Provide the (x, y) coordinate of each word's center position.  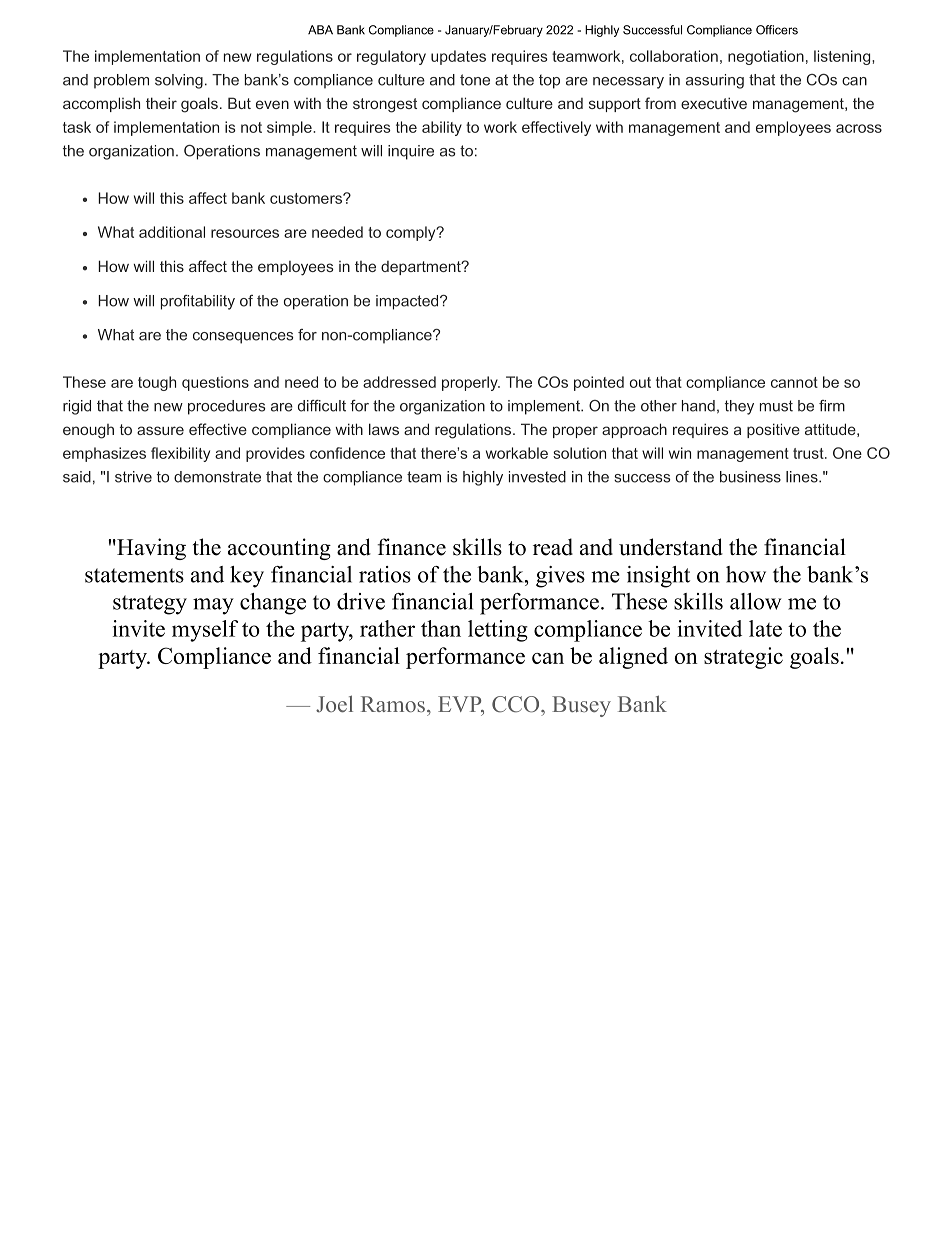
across (859, 128)
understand (671, 547)
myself (205, 631)
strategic (743, 658)
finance (411, 547)
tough (157, 383)
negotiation (766, 57)
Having (150, 549)
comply (412, 233)
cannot (794, 382)
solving (179, 81)
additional (172, 232)
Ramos (393, 704)
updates (458, 57)
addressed (399, 382)
